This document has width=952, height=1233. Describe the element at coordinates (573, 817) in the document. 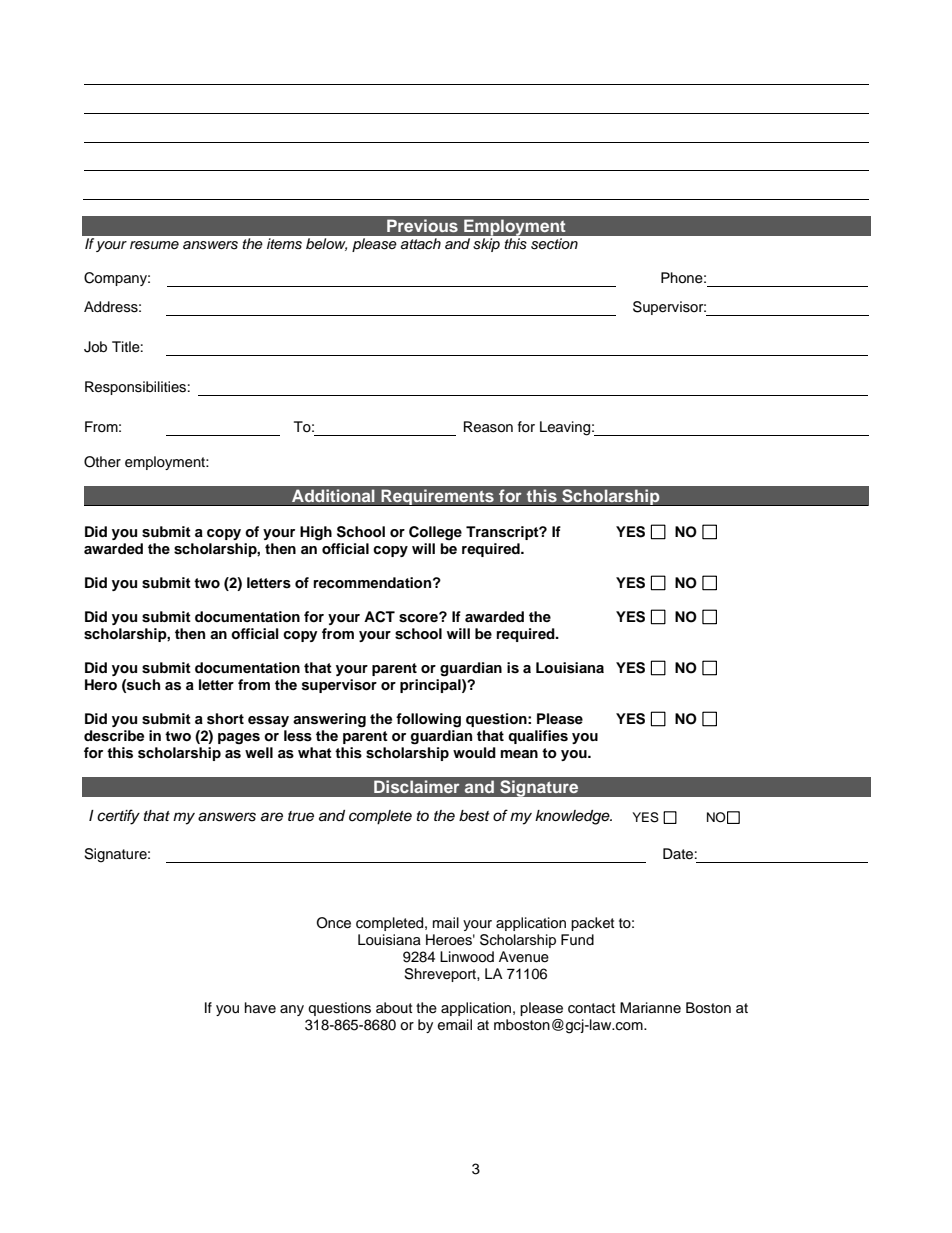

I see `knowledge` at that location.
